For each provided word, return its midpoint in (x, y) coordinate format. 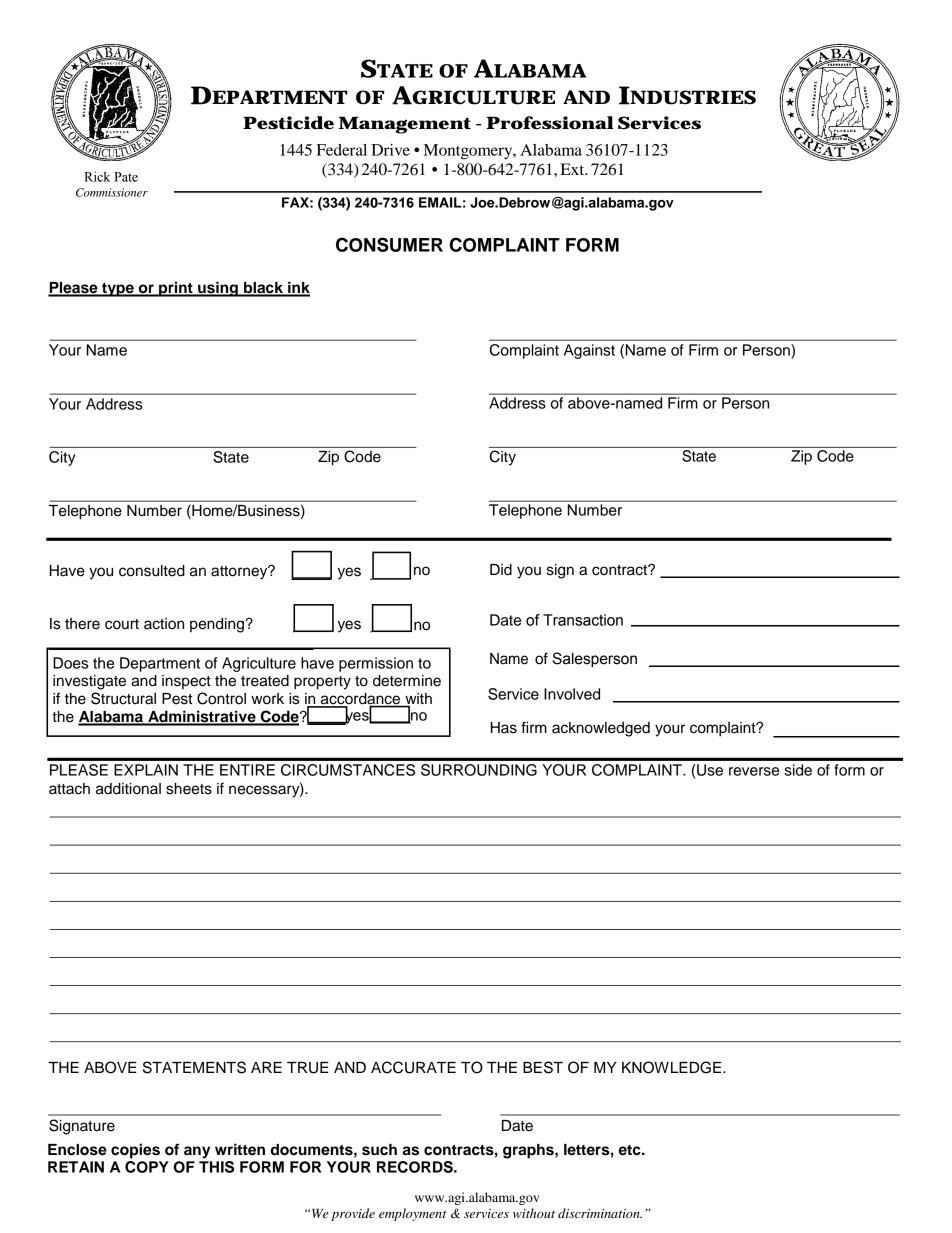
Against (589, 351)
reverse (754, 771)
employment (413, 1214)
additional (128, 789)
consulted (152, 571)
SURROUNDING (479, 770)
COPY (147, 1167)
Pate (126, 177)
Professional (550, 123)
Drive (390, 150)
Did (501, 570)
